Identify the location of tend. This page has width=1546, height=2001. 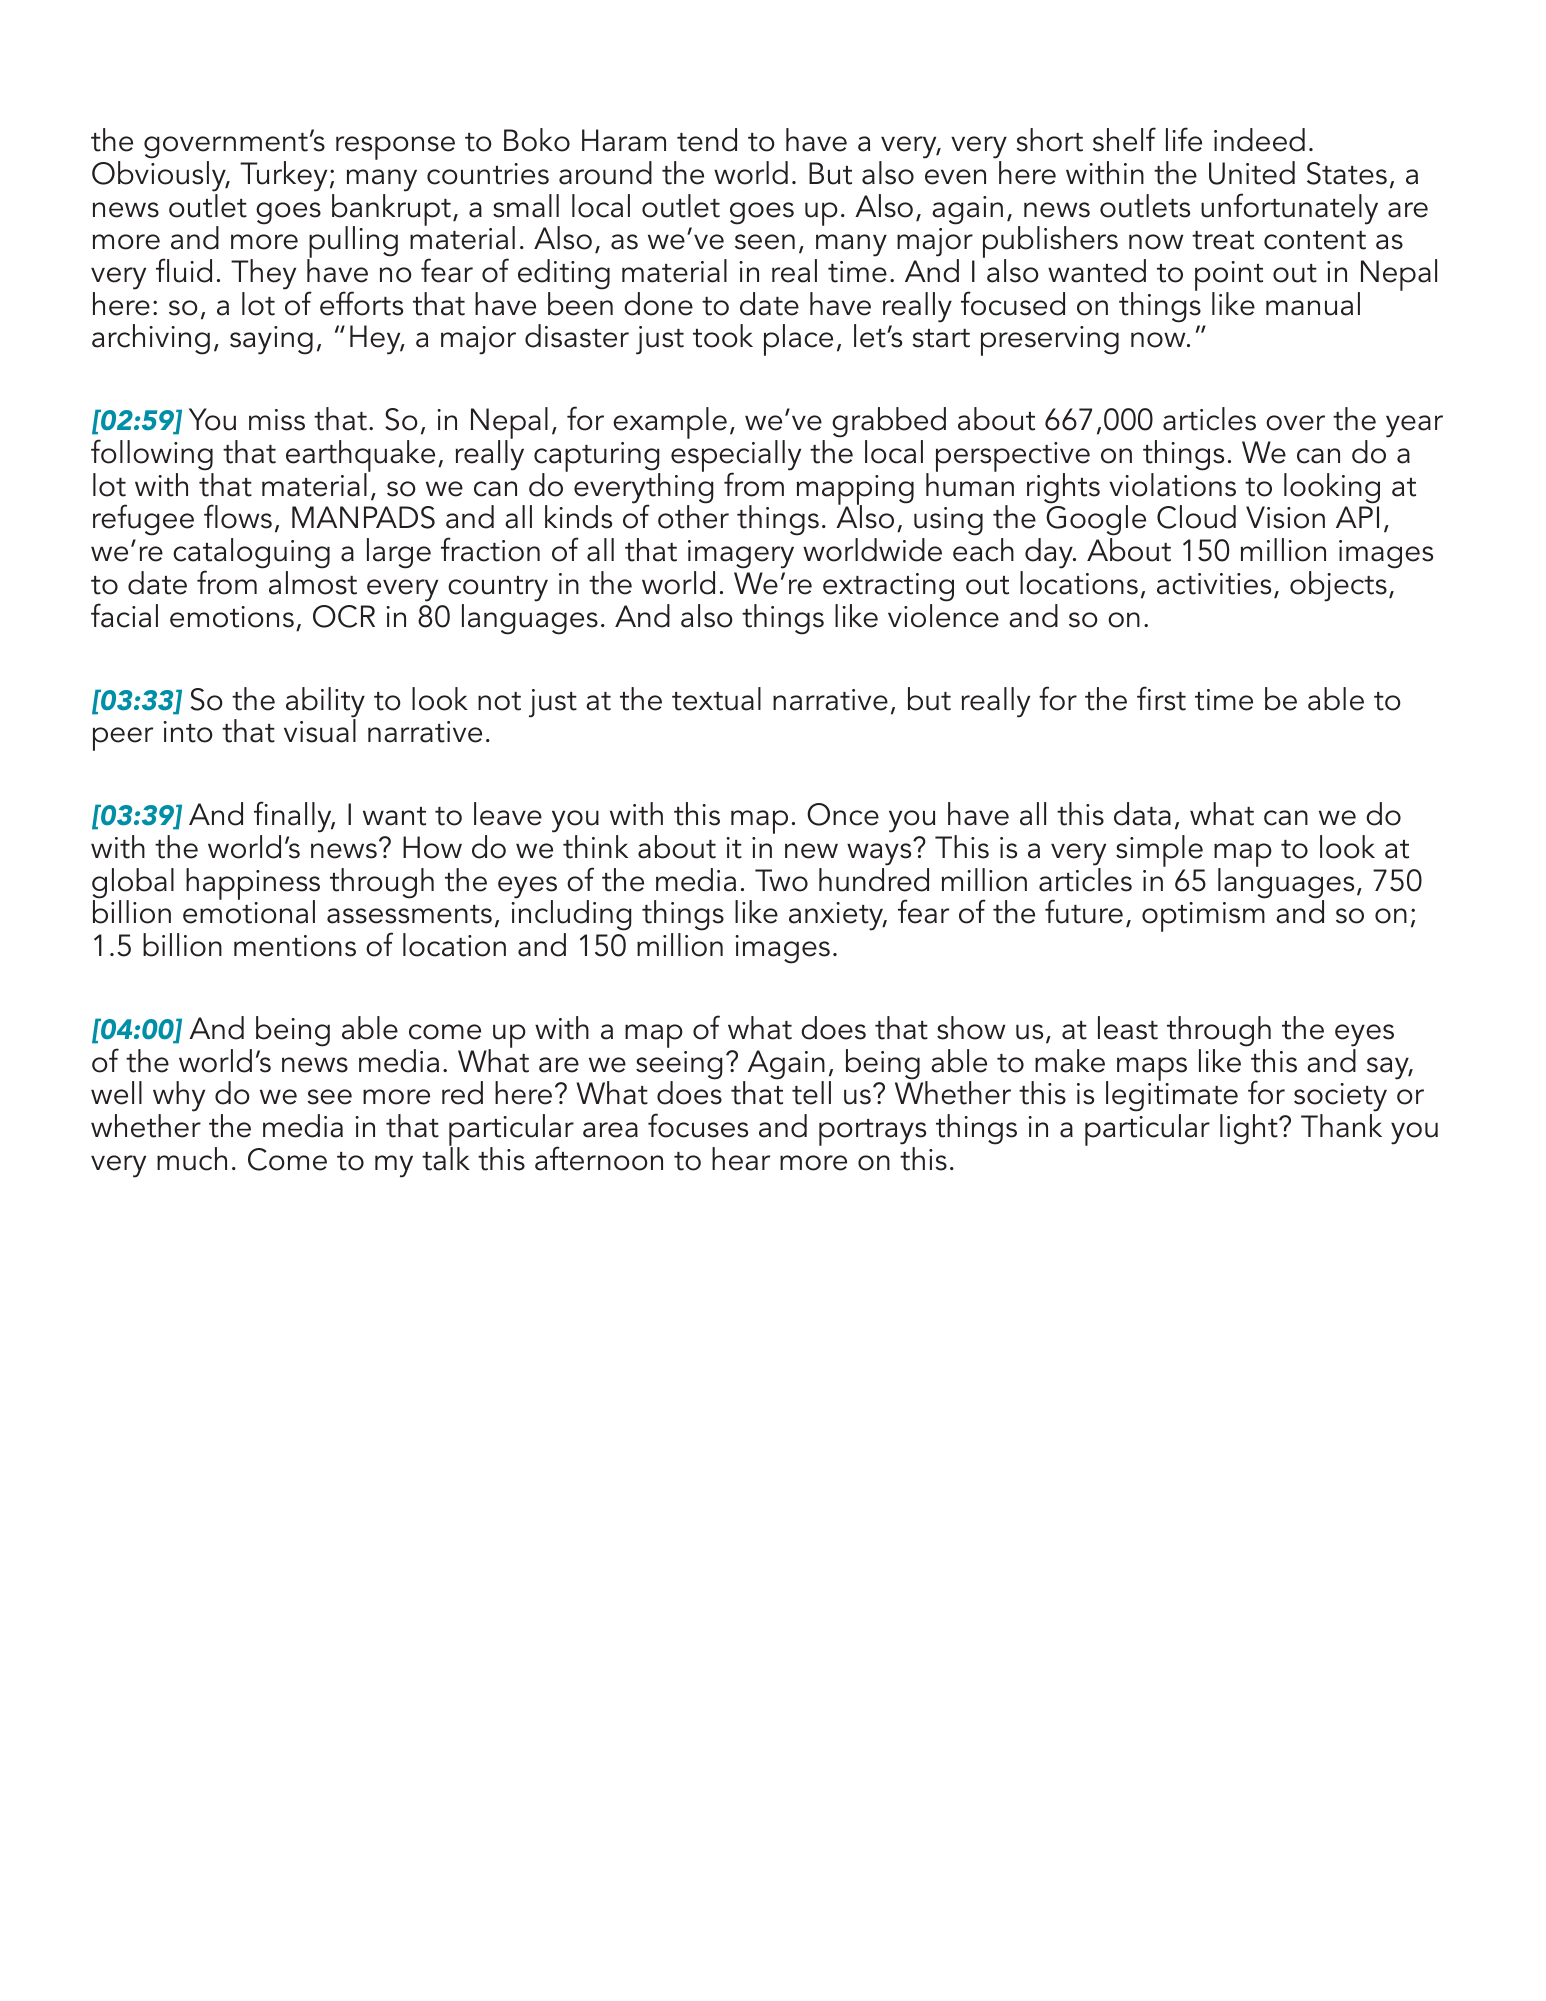
(707, 140).
